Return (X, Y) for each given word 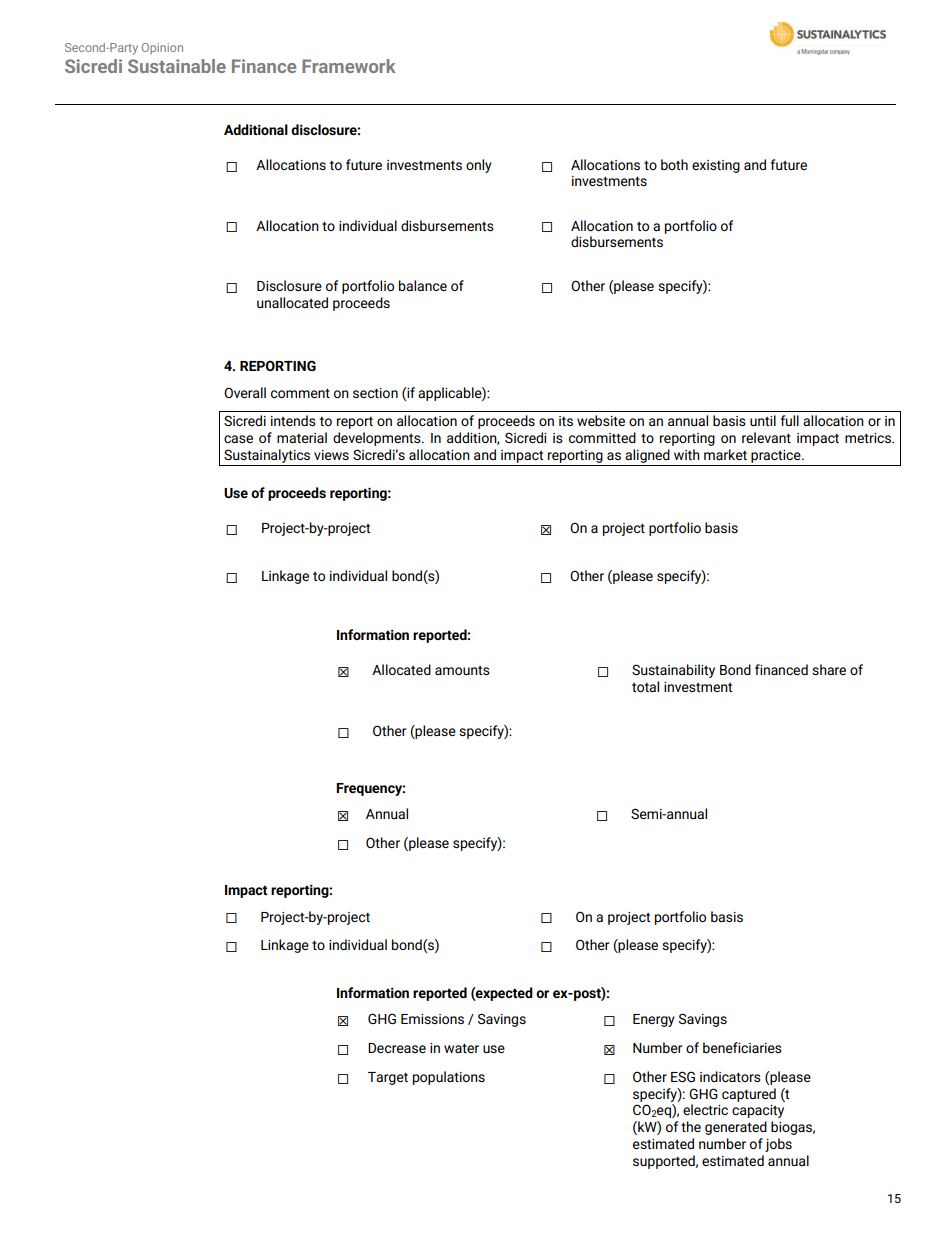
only (479, 166)
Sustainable (177, 66)
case (238, 439)
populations (449, 1078)
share (829, 669)
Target (388, 1078)
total (645, 686)
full (790, 420)
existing (716, 166)
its (566, 421)
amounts (462, 670)
